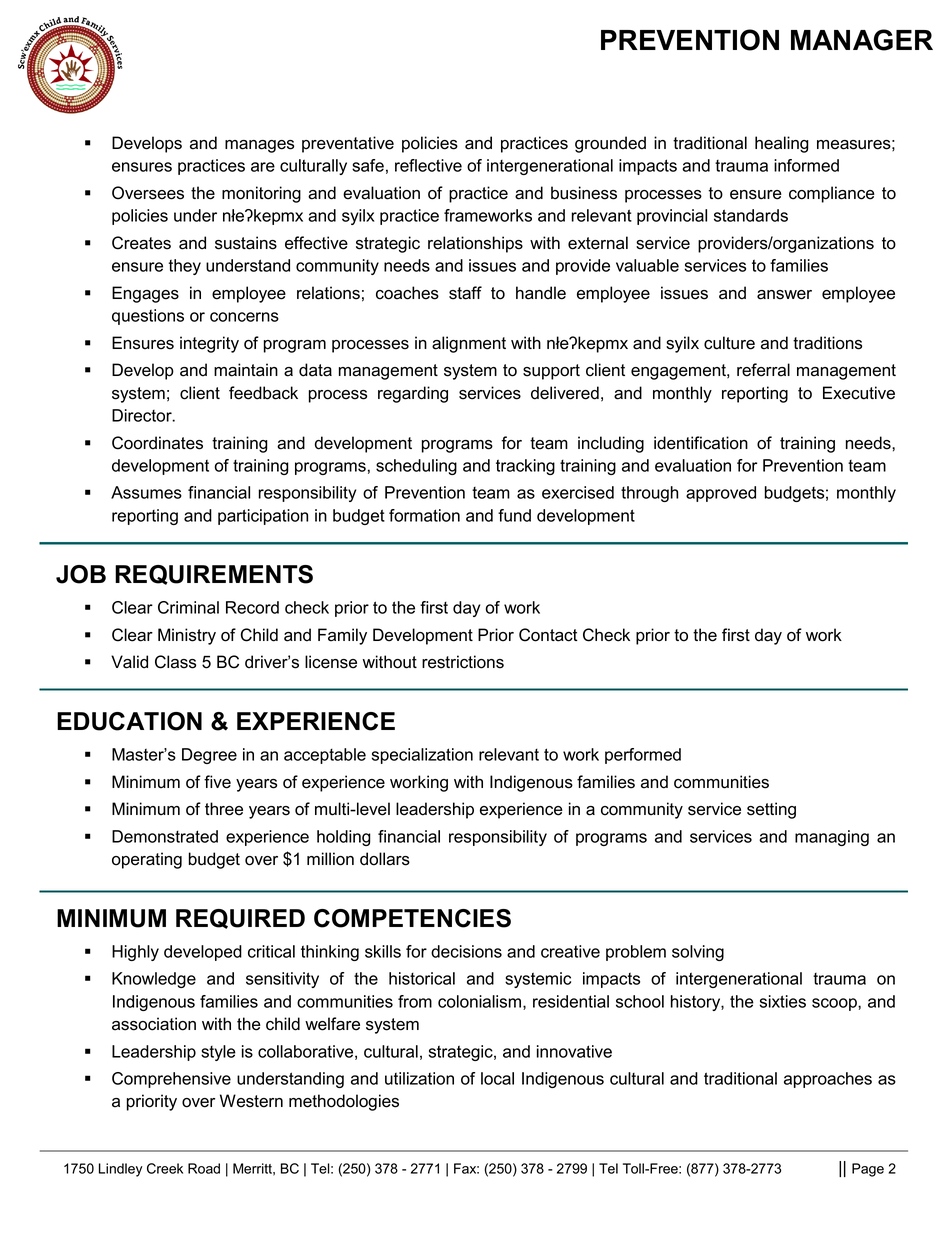 This page has height=1233, width=952. Describe the element at coordinates (782, 144) in the page. I see `healing` at that location.
